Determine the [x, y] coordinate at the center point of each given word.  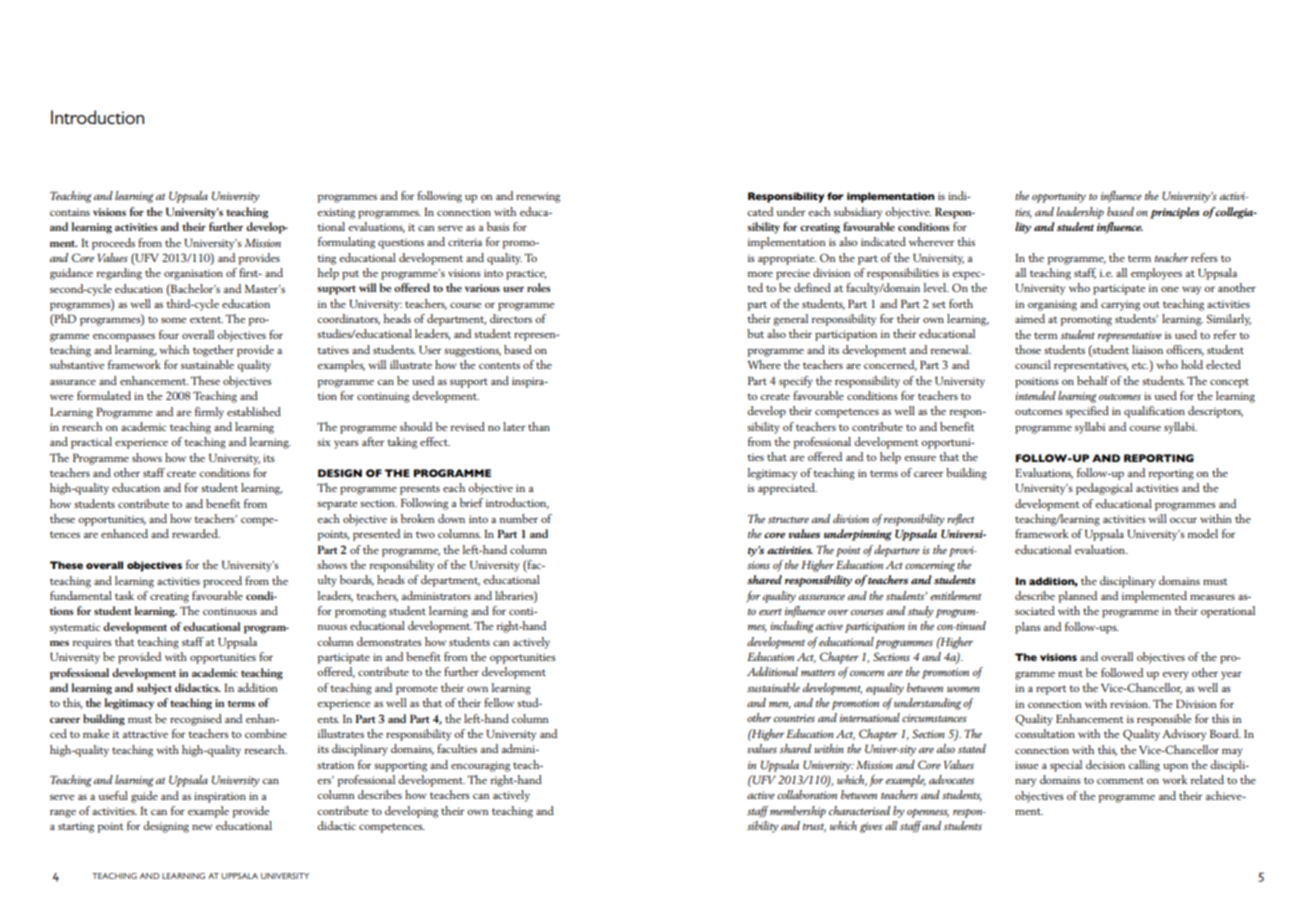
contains [70, 212]
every [1175, 676]
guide [144, 797]
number [518, 518]
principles [1175, 213]
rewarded [196, 533]
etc [1140, 365]
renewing [538, 197]
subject [154, 689]
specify [796, 382]
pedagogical [1104, 489]
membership [798, 812]
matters [818, 672]
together [213, 351]
